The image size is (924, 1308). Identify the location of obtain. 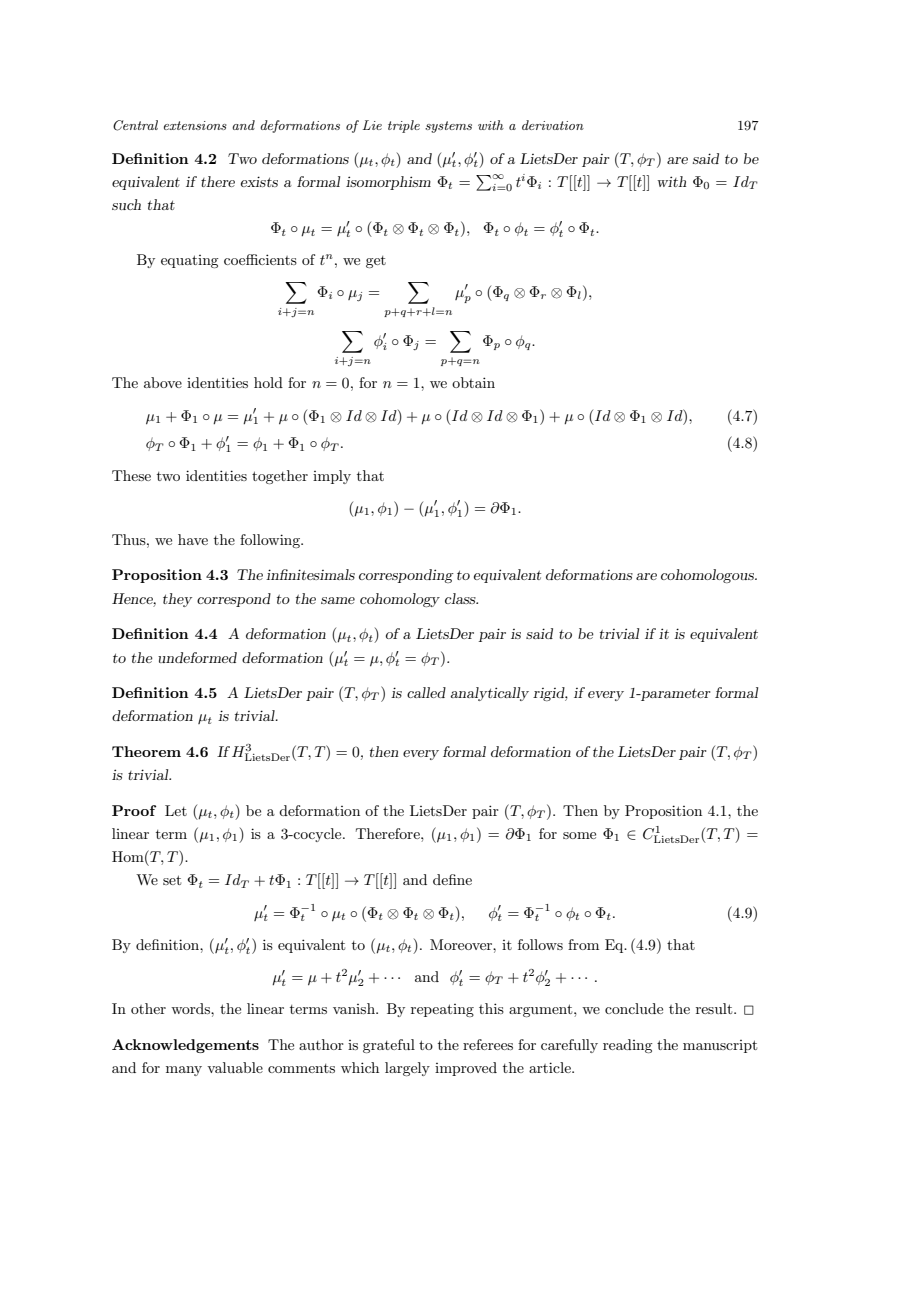
(473, 382).
